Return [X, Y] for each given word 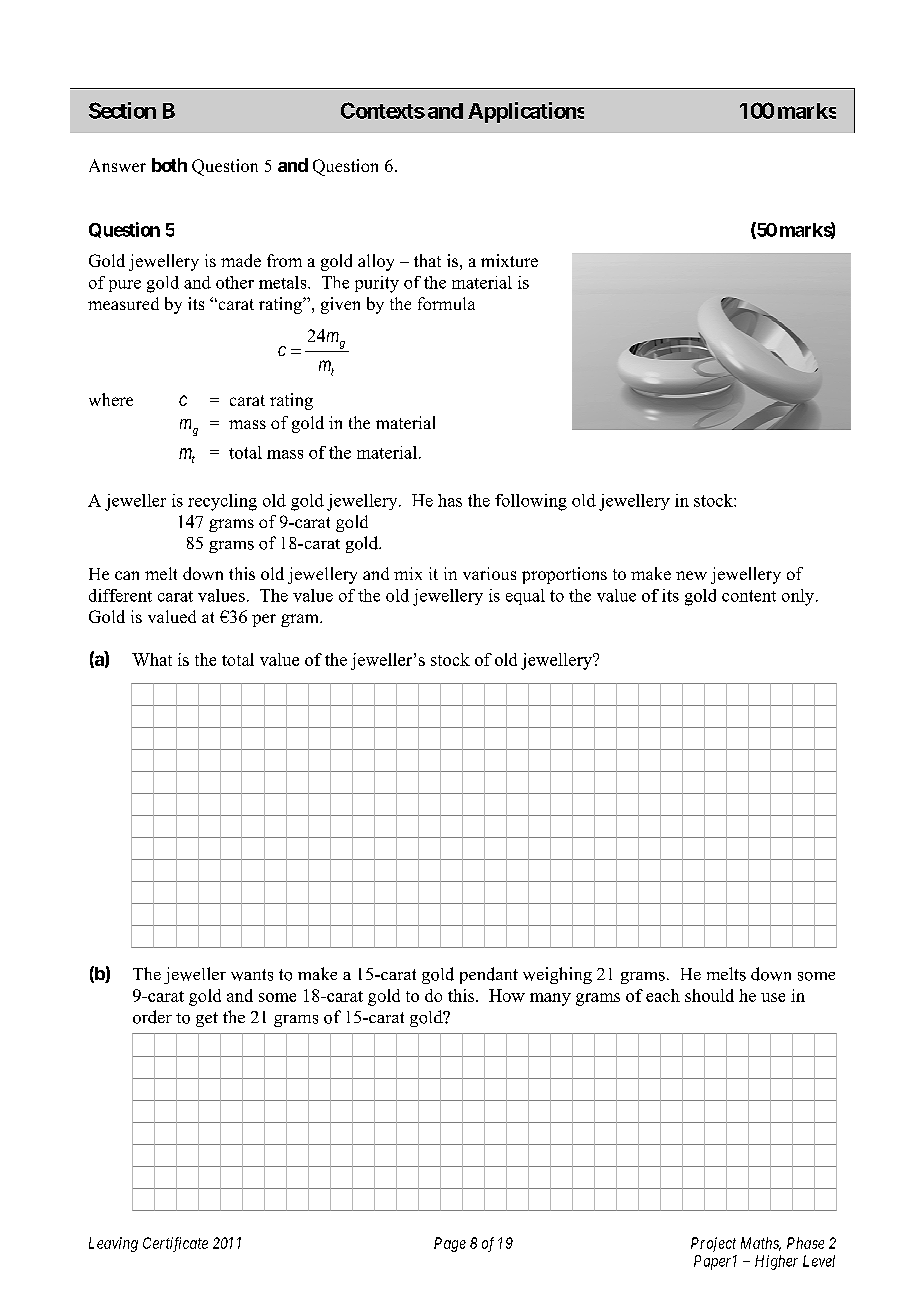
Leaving [113, 1244]
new [691, 575]
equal [525, 597]
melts [726, 974]
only [799, 597]
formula [446, 303]
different [120, 595]
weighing [557, 975]
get [207, 1019]
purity [377, 284]
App [488, 113]
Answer [117, 165]
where [111, 399]
